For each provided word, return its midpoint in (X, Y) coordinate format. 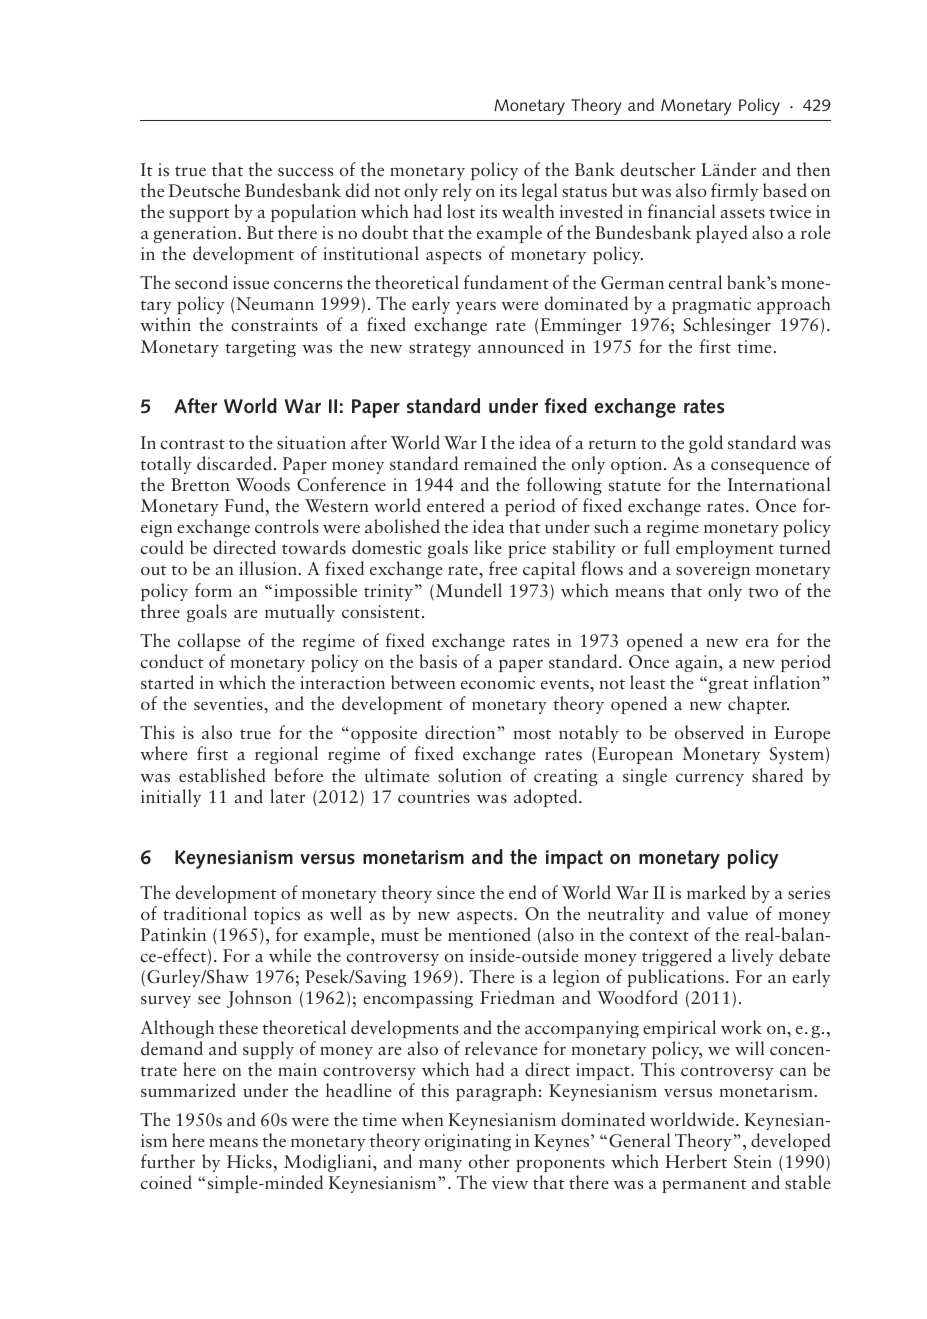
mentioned (489, 934)
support (199, 215)
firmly (735, 192)
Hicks (249, 1161)
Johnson (259, 999)
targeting (261, 348)
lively (753, 957)
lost (461, 211)
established (222, 775)
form (213, 590)
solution (470, 775)
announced (521, 346)
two (763, 592)
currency (710, 779)
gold (706, 444)
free (503, 568)
